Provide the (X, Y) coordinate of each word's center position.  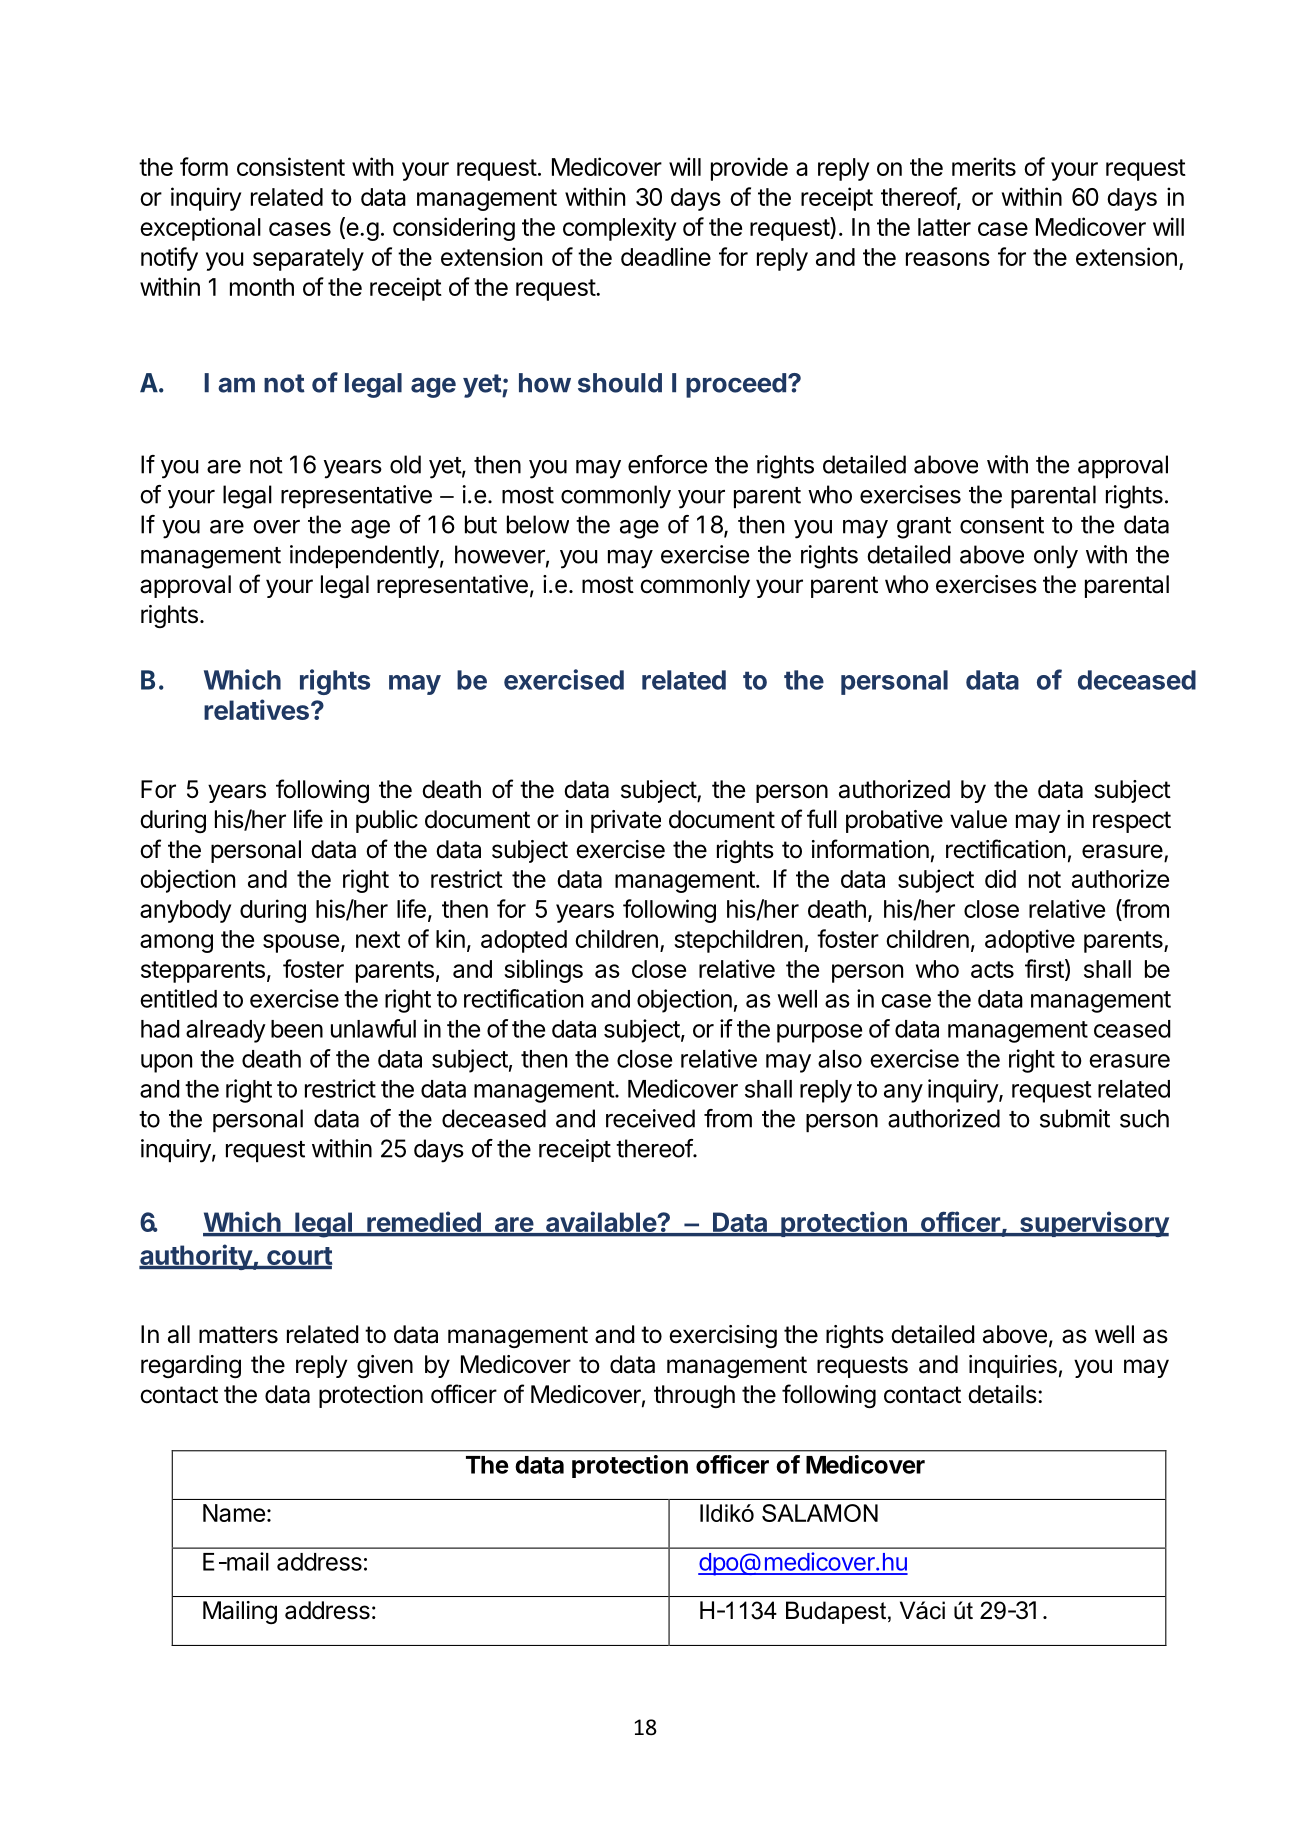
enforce (667, 464)
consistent (291, 166)
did (1000, 878)
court (298, 1257)
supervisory (1093, 1224)
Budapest (836, 1612)
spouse (301, 943)
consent (1002, 525)
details (1002, 1394)
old (405, 464)
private (626, 821)
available (601, 1223)
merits (984, 166)
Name (234, 1513)
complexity (619, 229)
